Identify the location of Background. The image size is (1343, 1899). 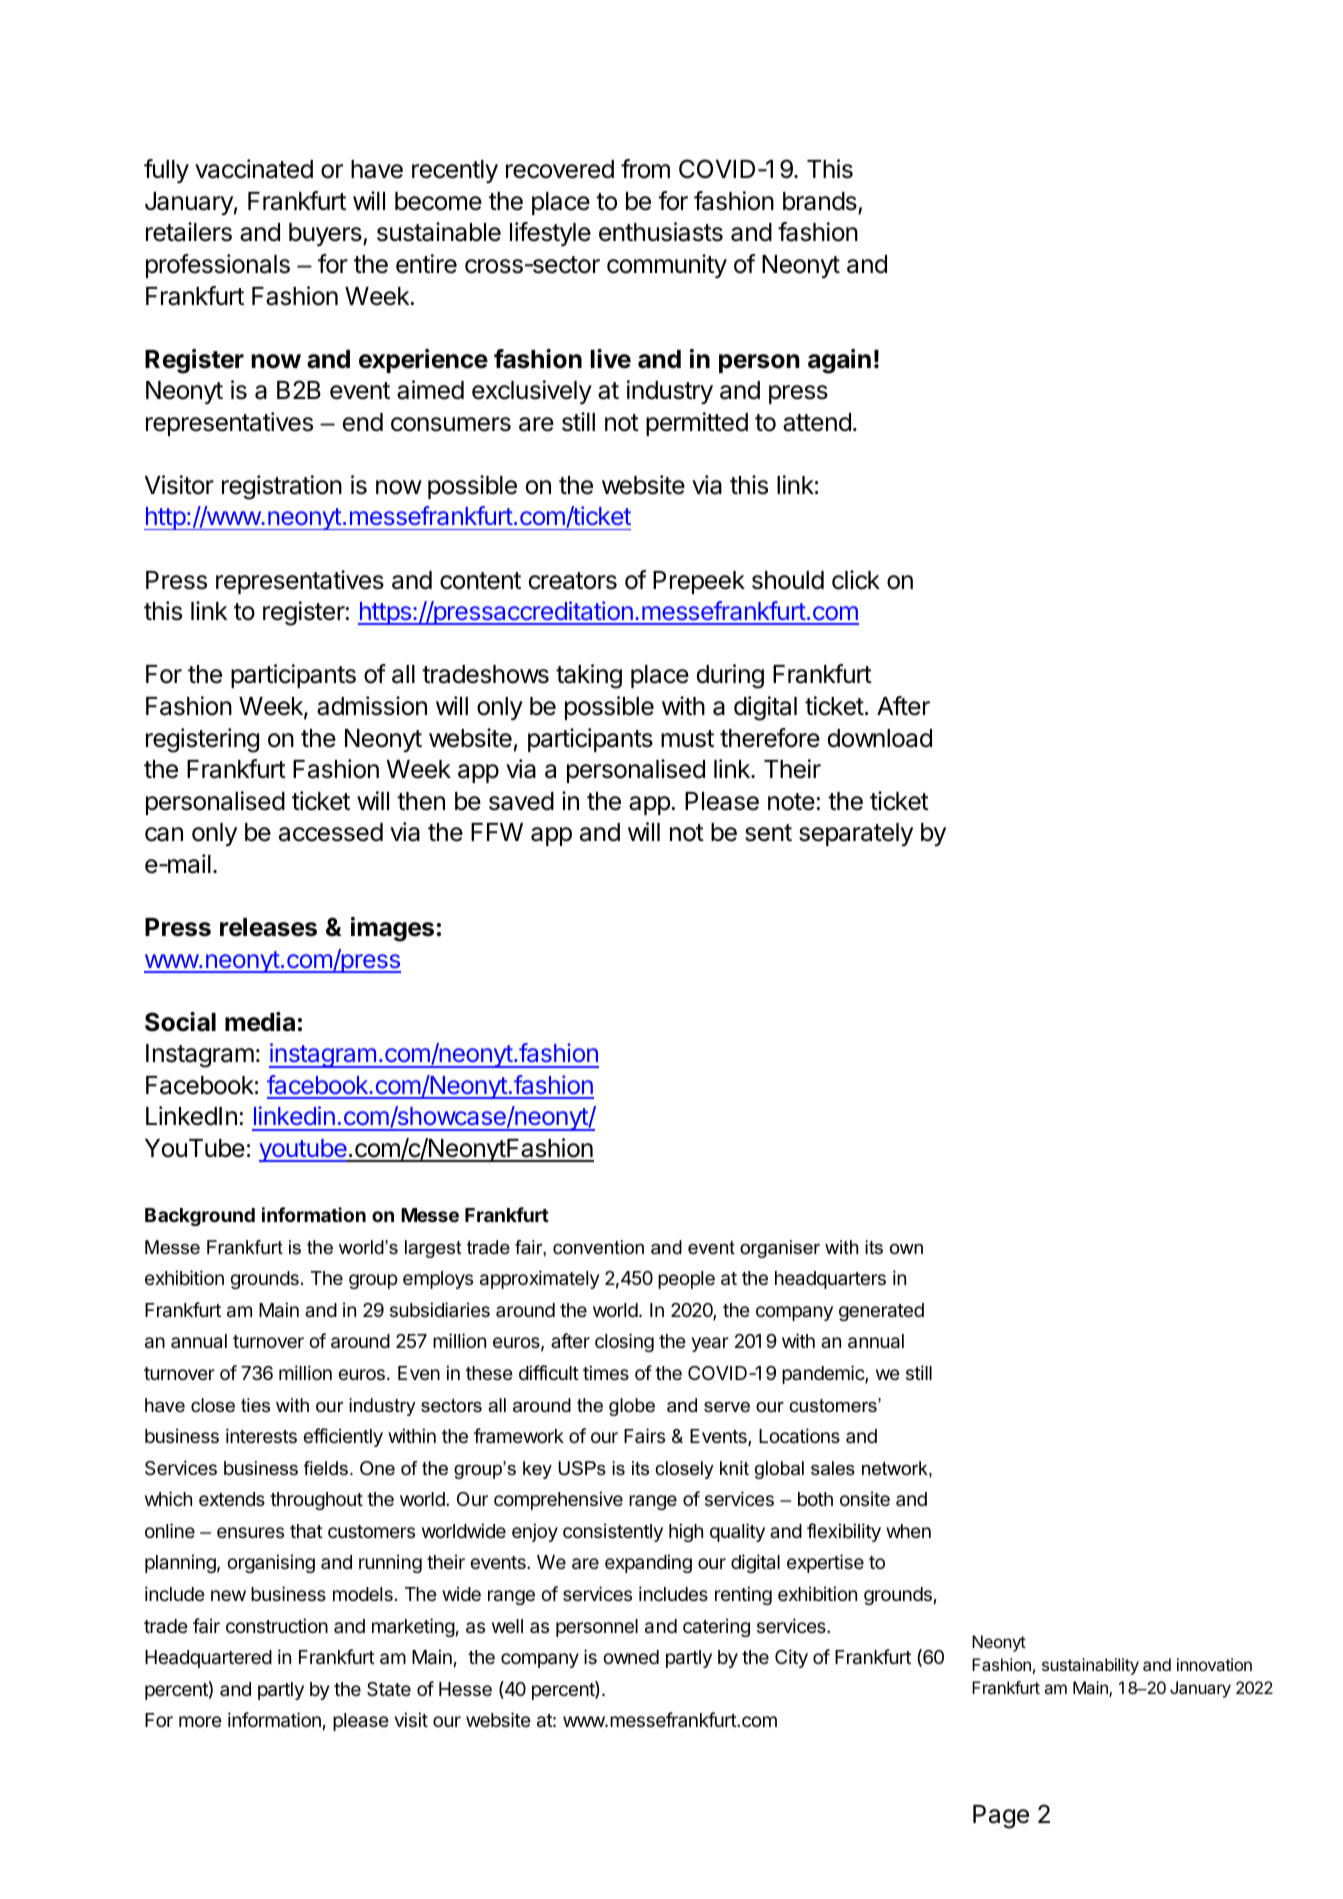
(200, 1217).
